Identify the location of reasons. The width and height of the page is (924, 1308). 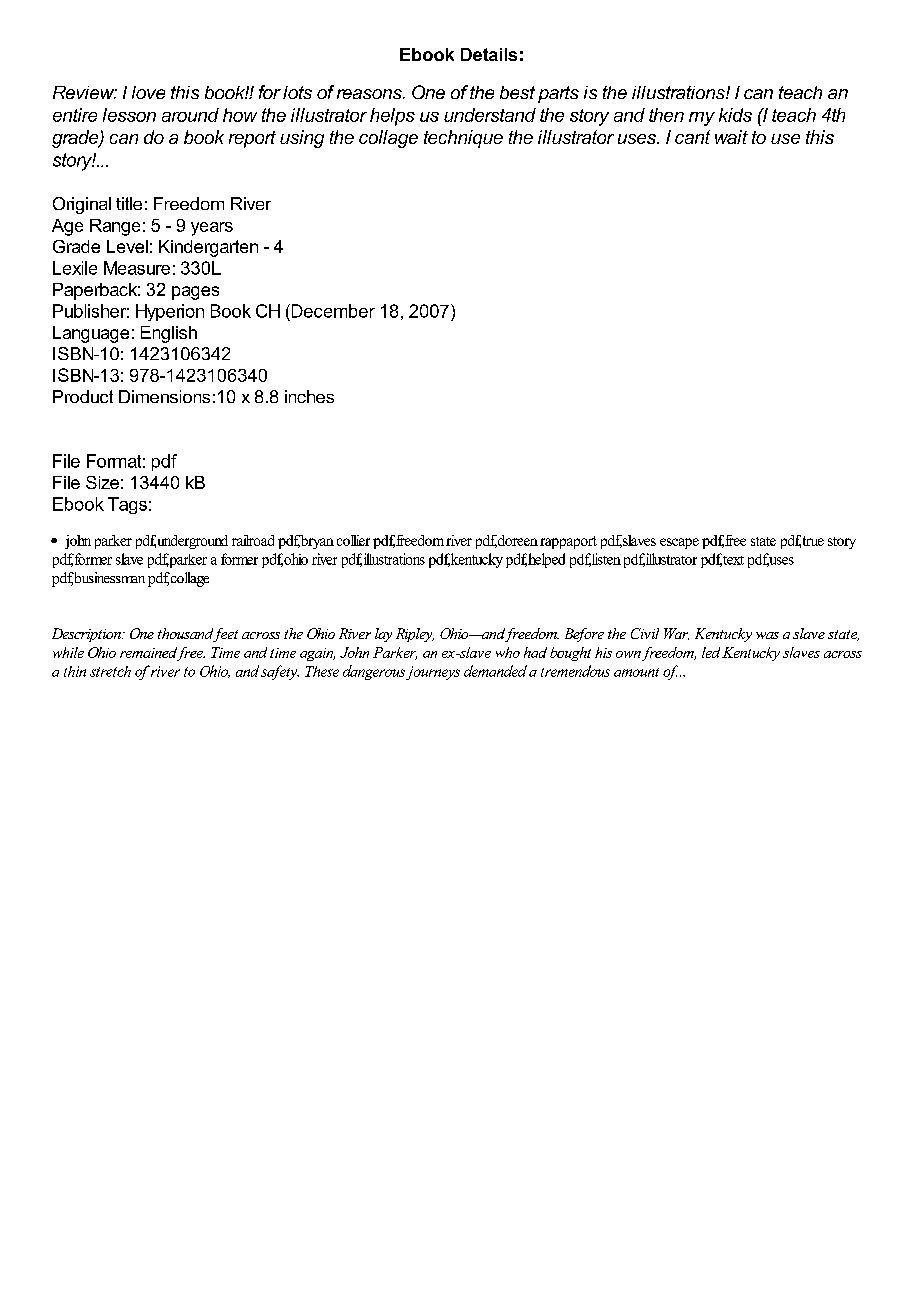
(370, 94).
